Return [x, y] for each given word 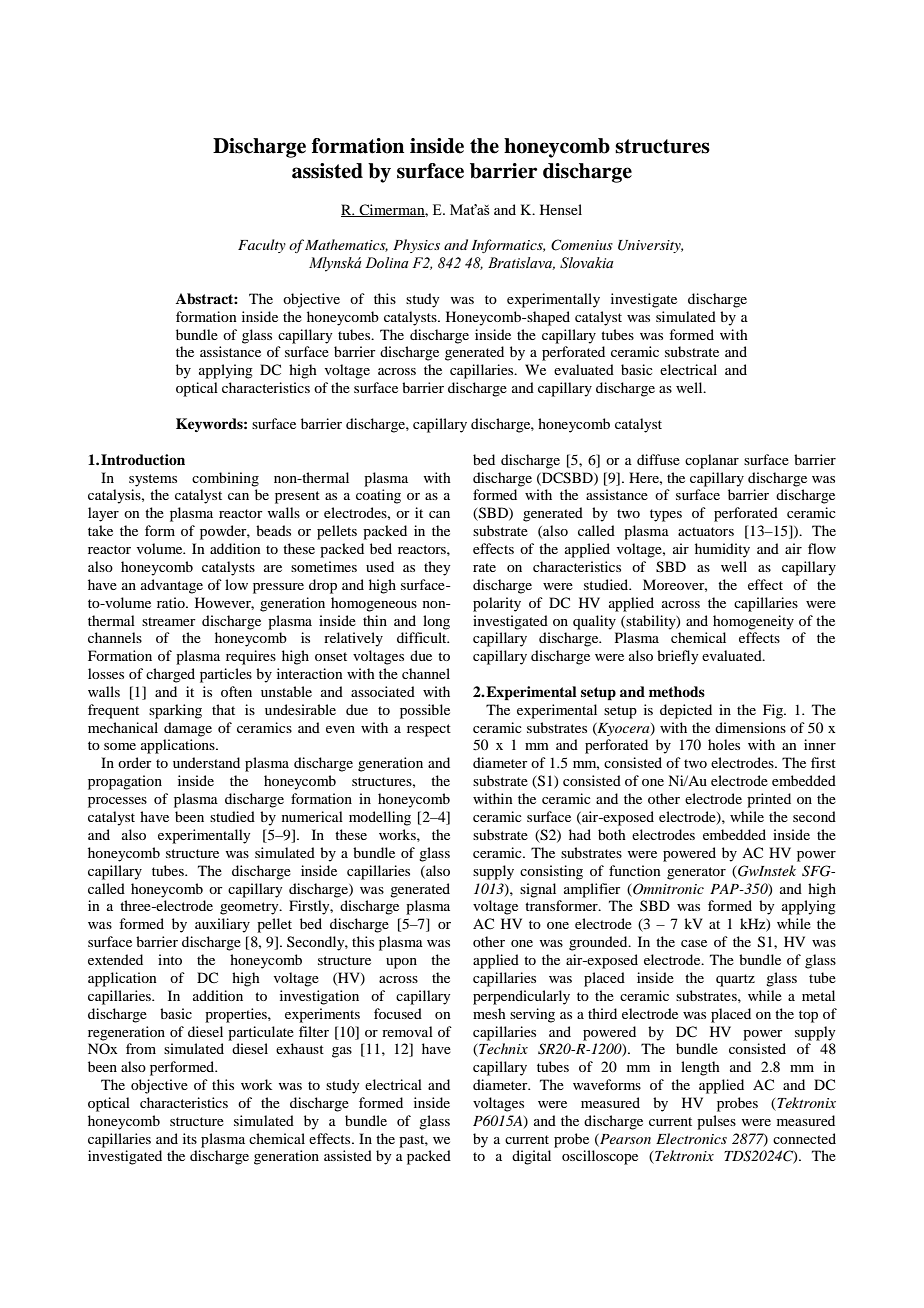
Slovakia [587, 262]
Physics [416, 246]
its [190, 1138]
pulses [716, 1122]
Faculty [262, 246]
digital [531, 1157]
